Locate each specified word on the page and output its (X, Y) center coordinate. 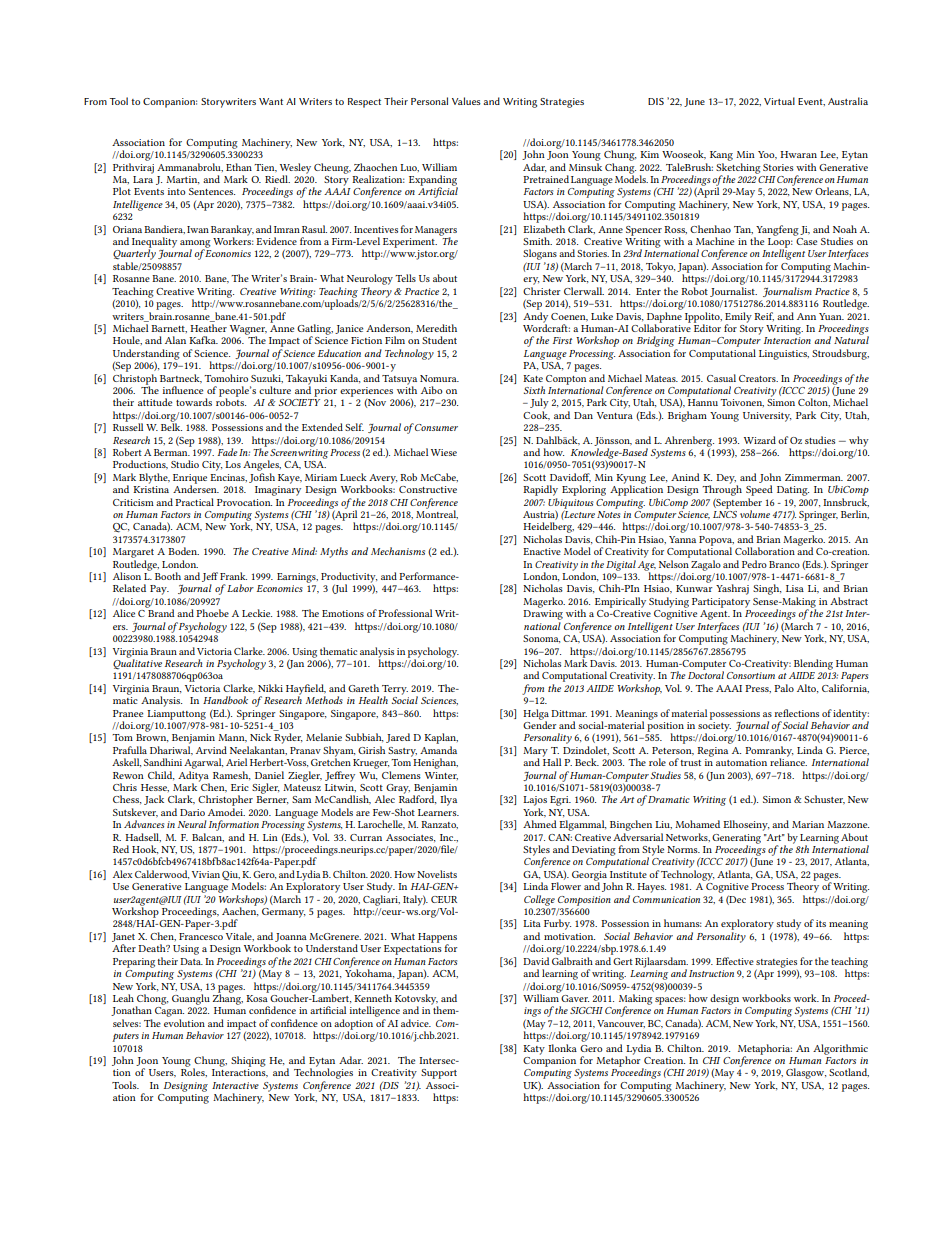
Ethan (239, 167)
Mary (535, 753)
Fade (227, 452)
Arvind (211, 750)
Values (466, 101)
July (539, 403)
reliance (788, 761)
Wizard (760, 440)
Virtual (779, 101)
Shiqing (248, 1061)
